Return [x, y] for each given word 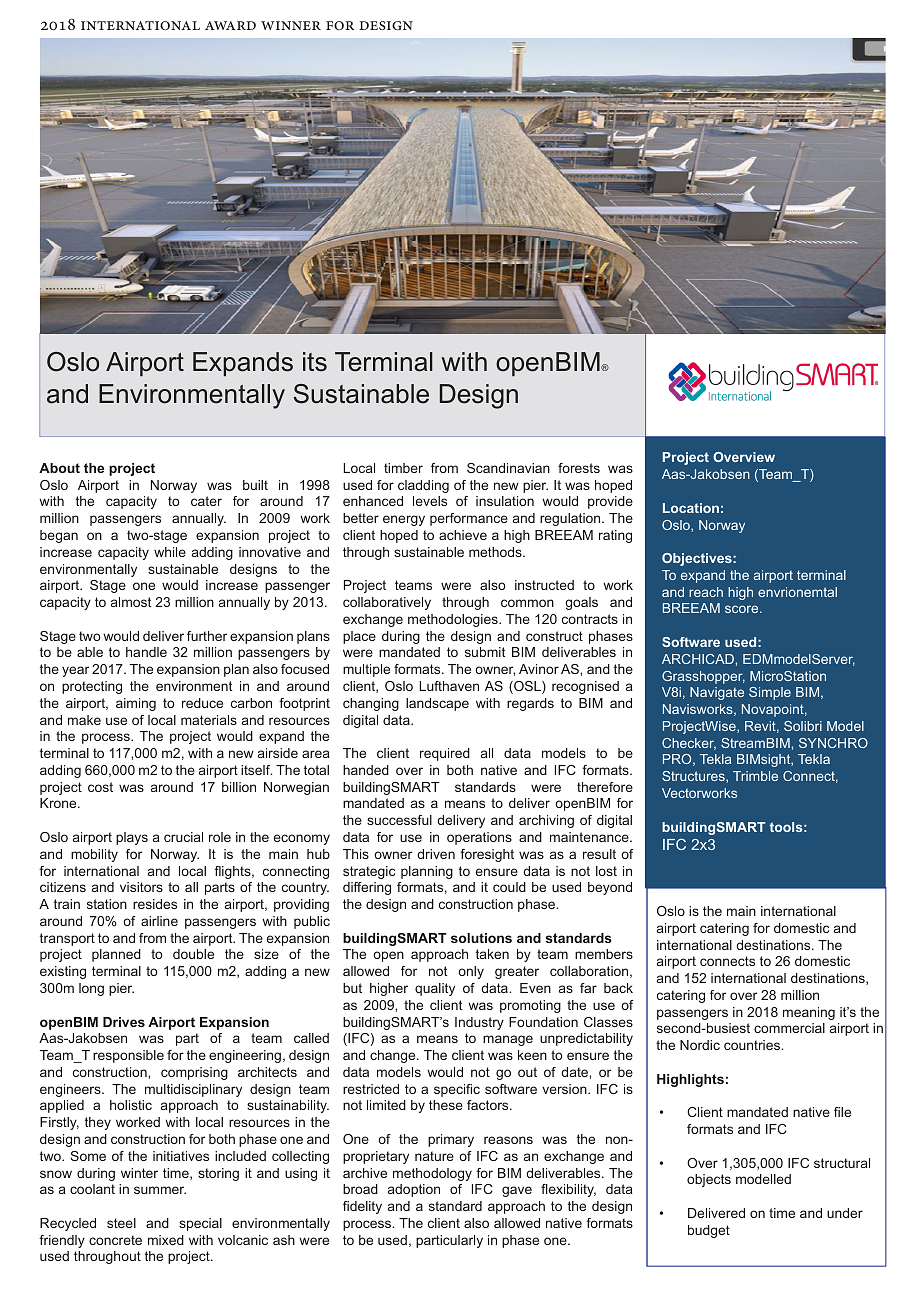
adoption [414, 1190]
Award [230, 25]
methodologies [454, 620]
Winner [291, 25]
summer [160, 1190]
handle [146, 652]
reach [706, 592]
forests [579, 468]
